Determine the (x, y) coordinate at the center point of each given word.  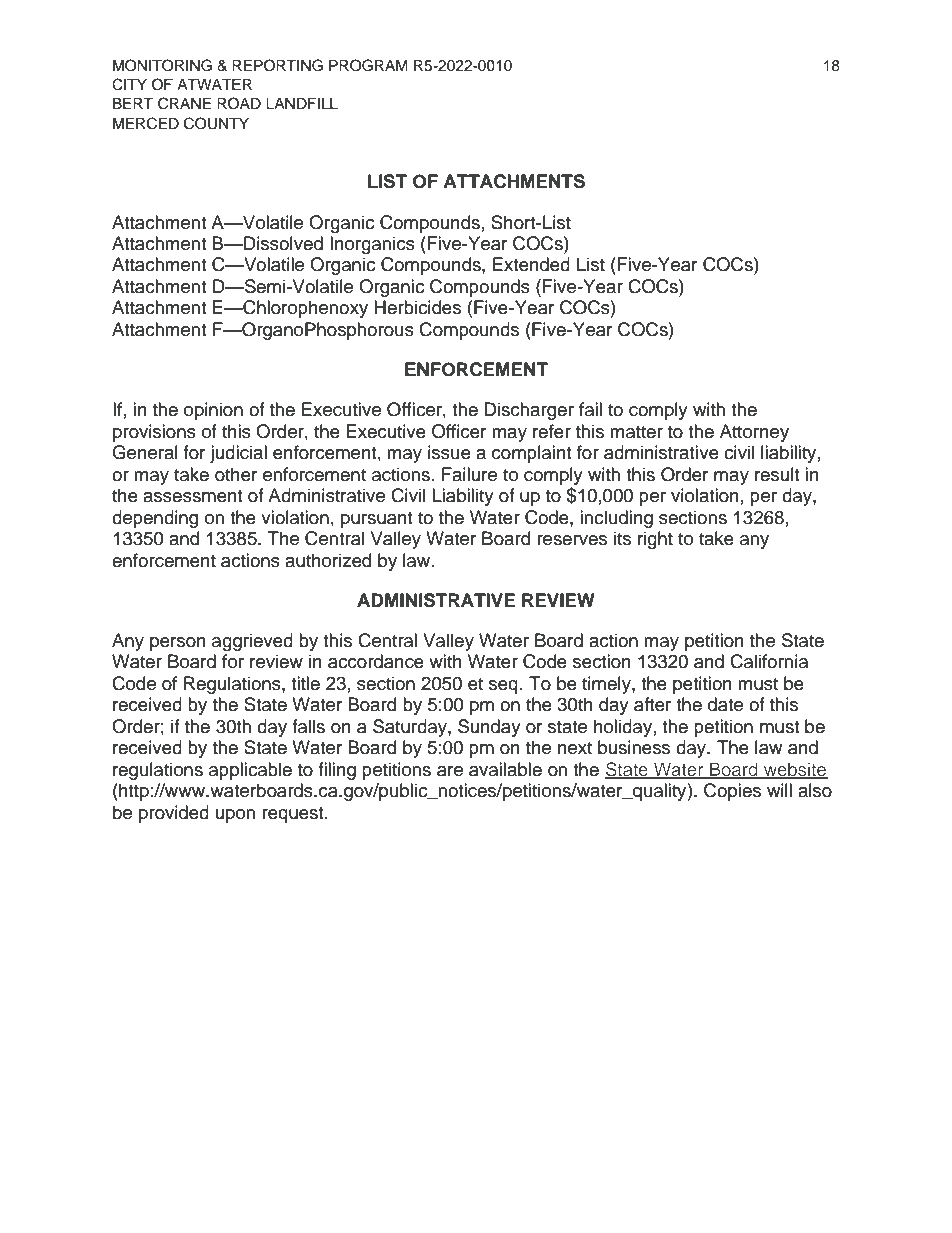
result (777, 474)
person (178, 644)
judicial (238, 454)
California (769, 661)
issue (449, 452)
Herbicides (417, 307)
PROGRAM (368, 65)
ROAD (239, 103)
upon (235, 816)
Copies (732, 792)
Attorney (754, 433)
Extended (531, 264)
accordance (376, 661)
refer (552, 431)
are (450, 771)
